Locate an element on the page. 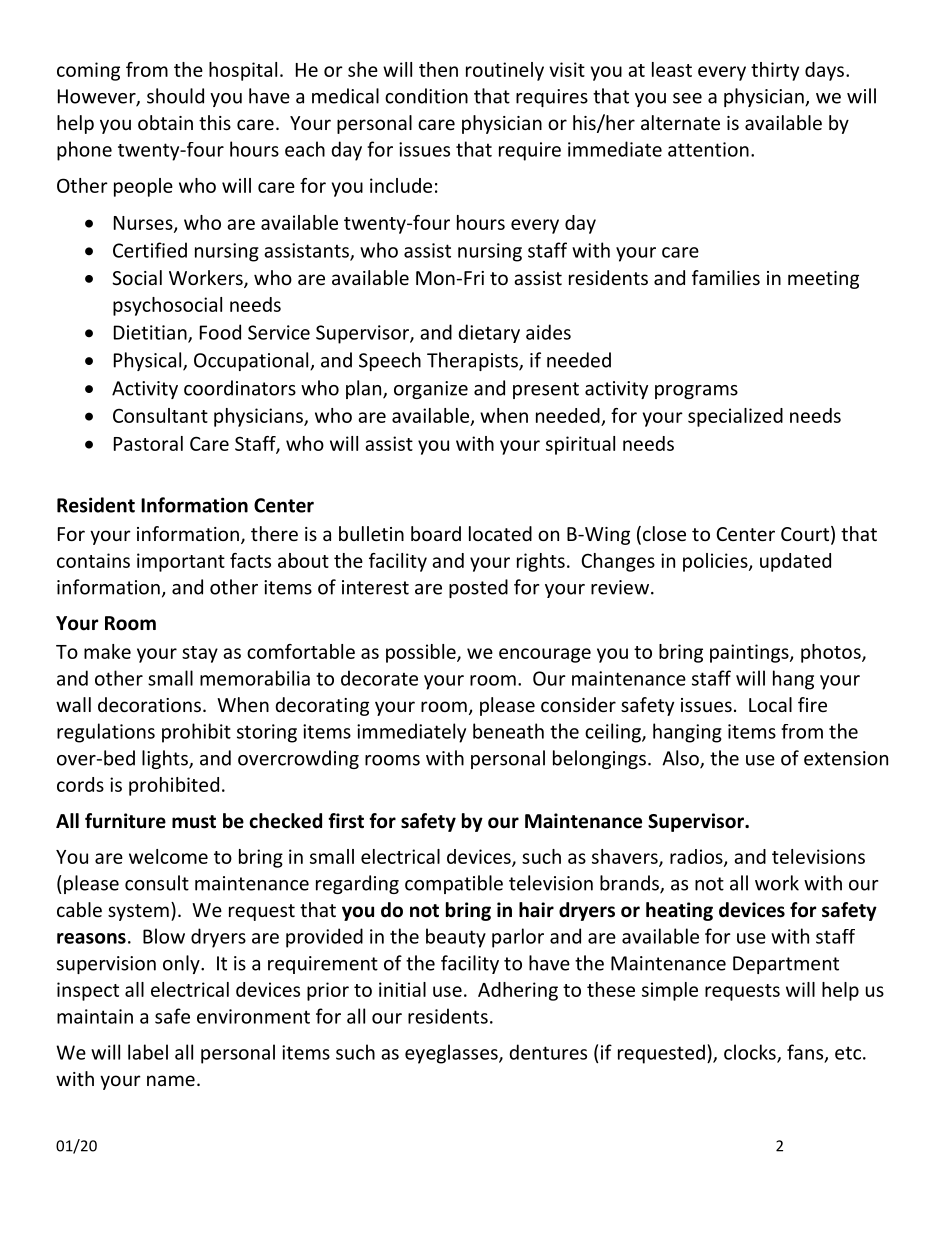 This document has height=1233, width=952. important is located at coordinates (181, 562).
